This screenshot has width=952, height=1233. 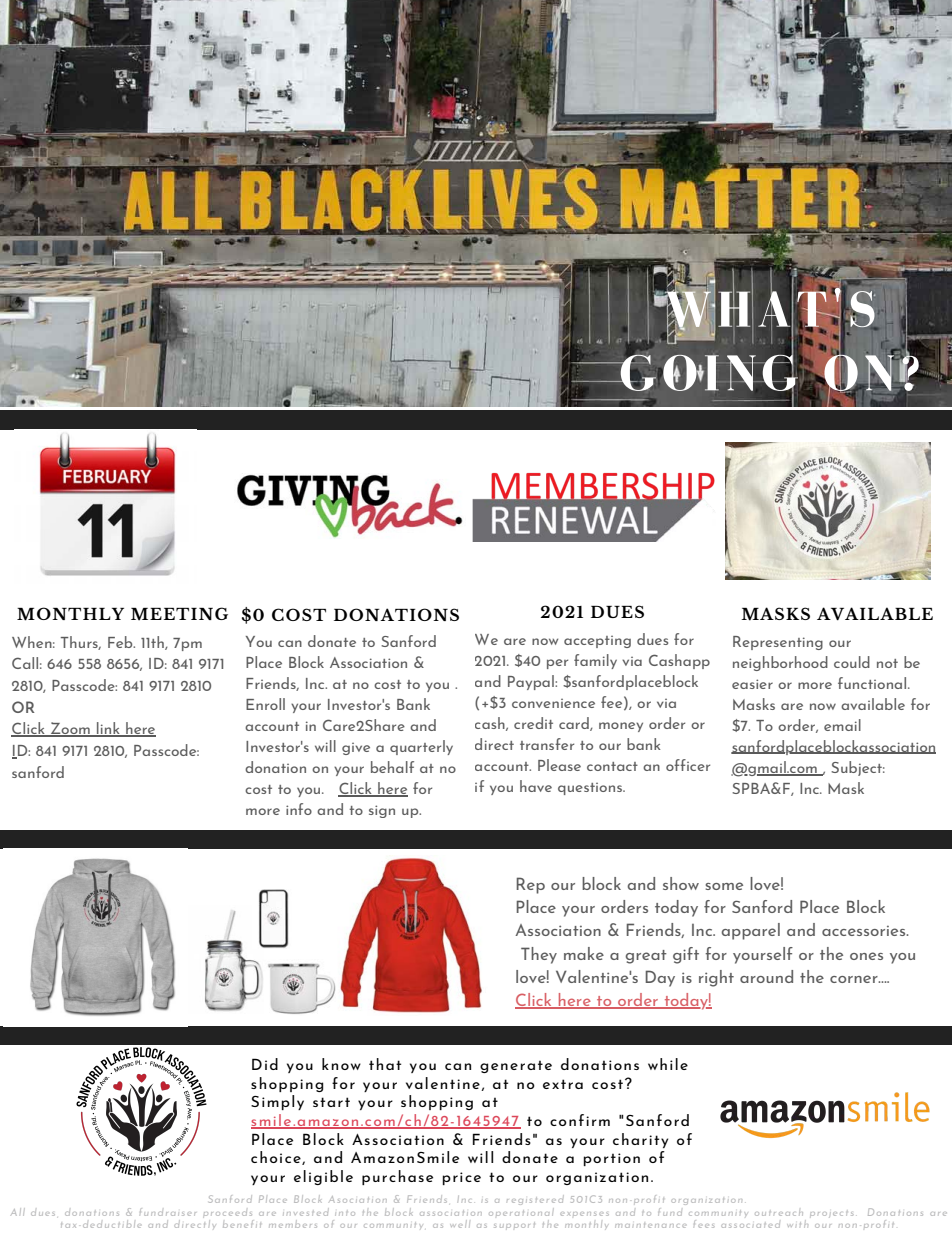 What do you see at coordinates (108, 729) in the screenshot?
I see `link` at bounding box center [108, 729].
